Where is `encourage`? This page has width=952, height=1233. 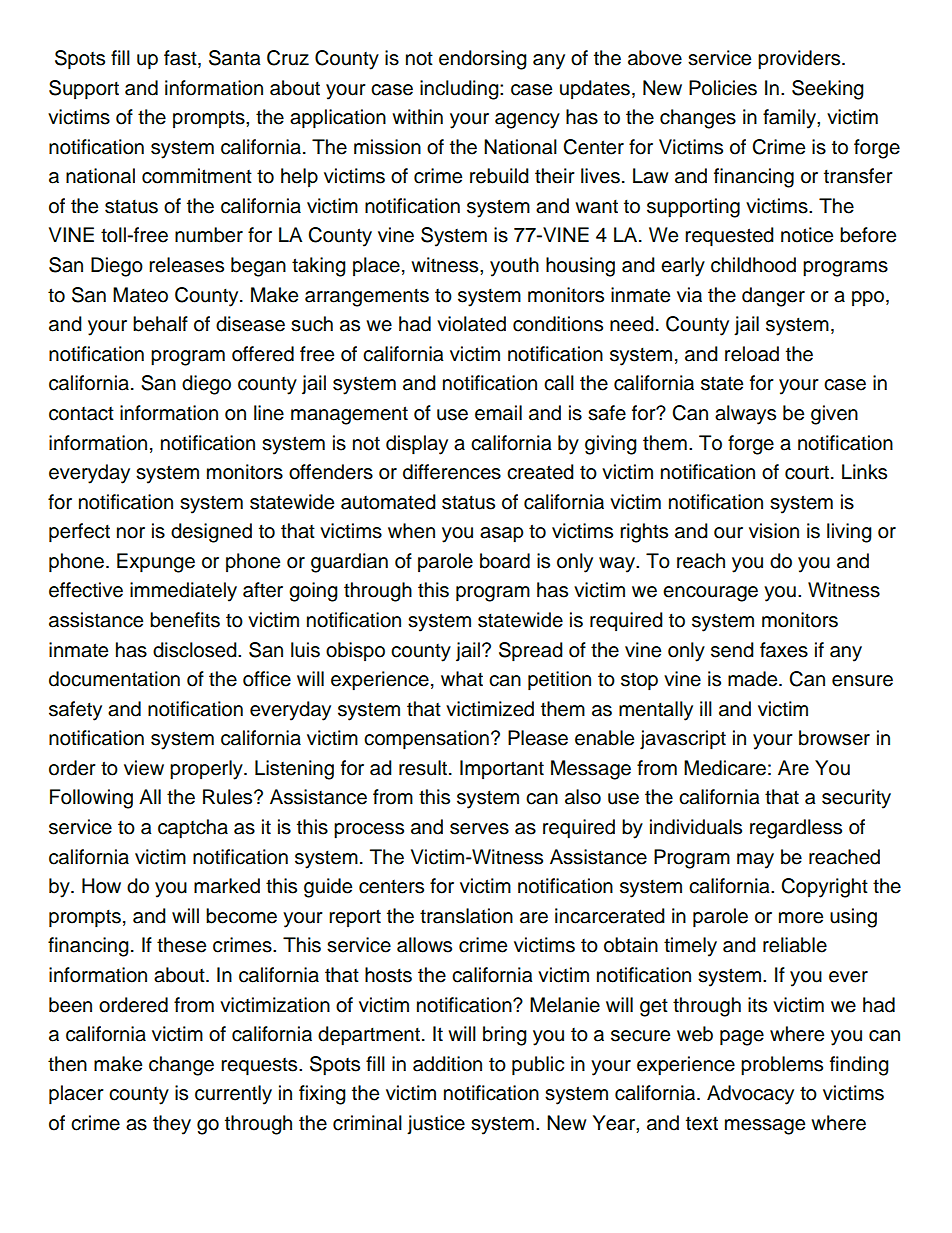 encourage is located at coordinates (710, 594).
